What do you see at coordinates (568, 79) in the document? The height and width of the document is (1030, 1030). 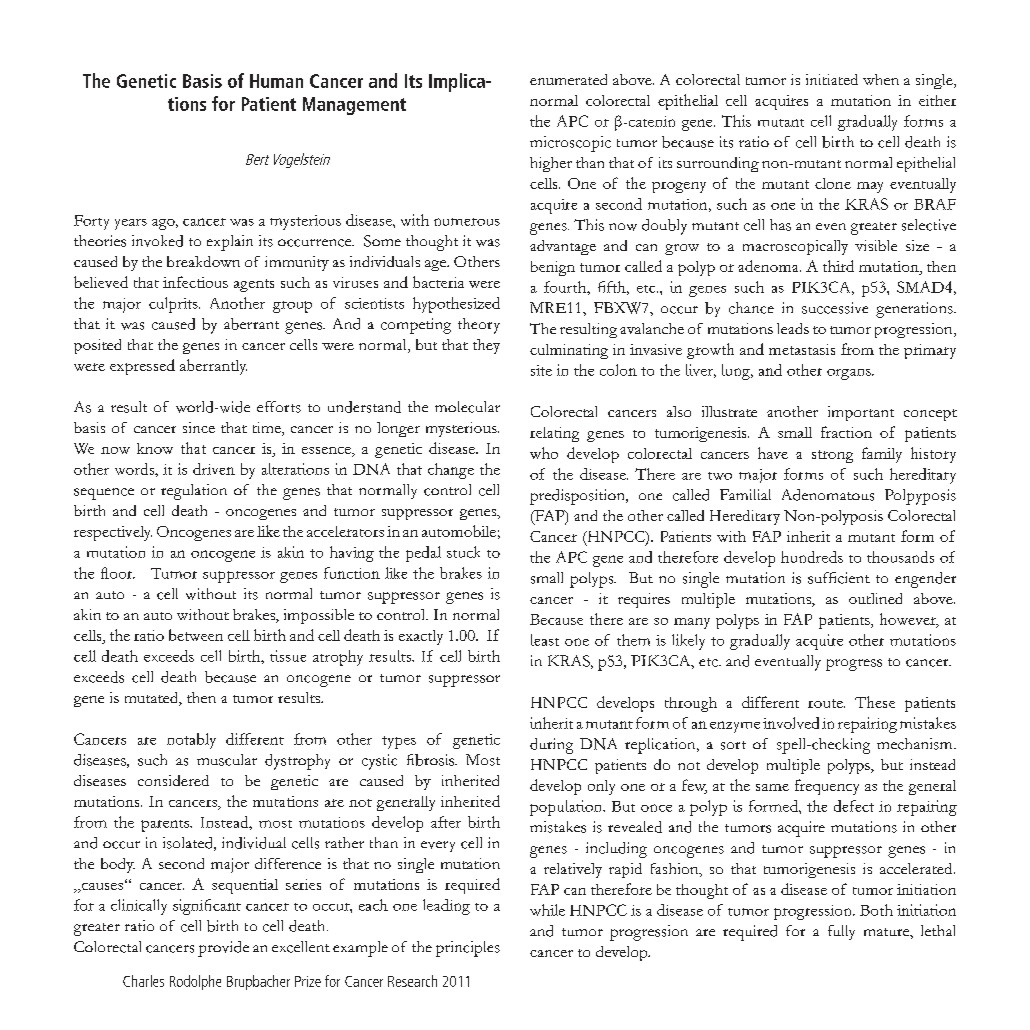 I see `enumerated` at bounding box center [568, 79].
